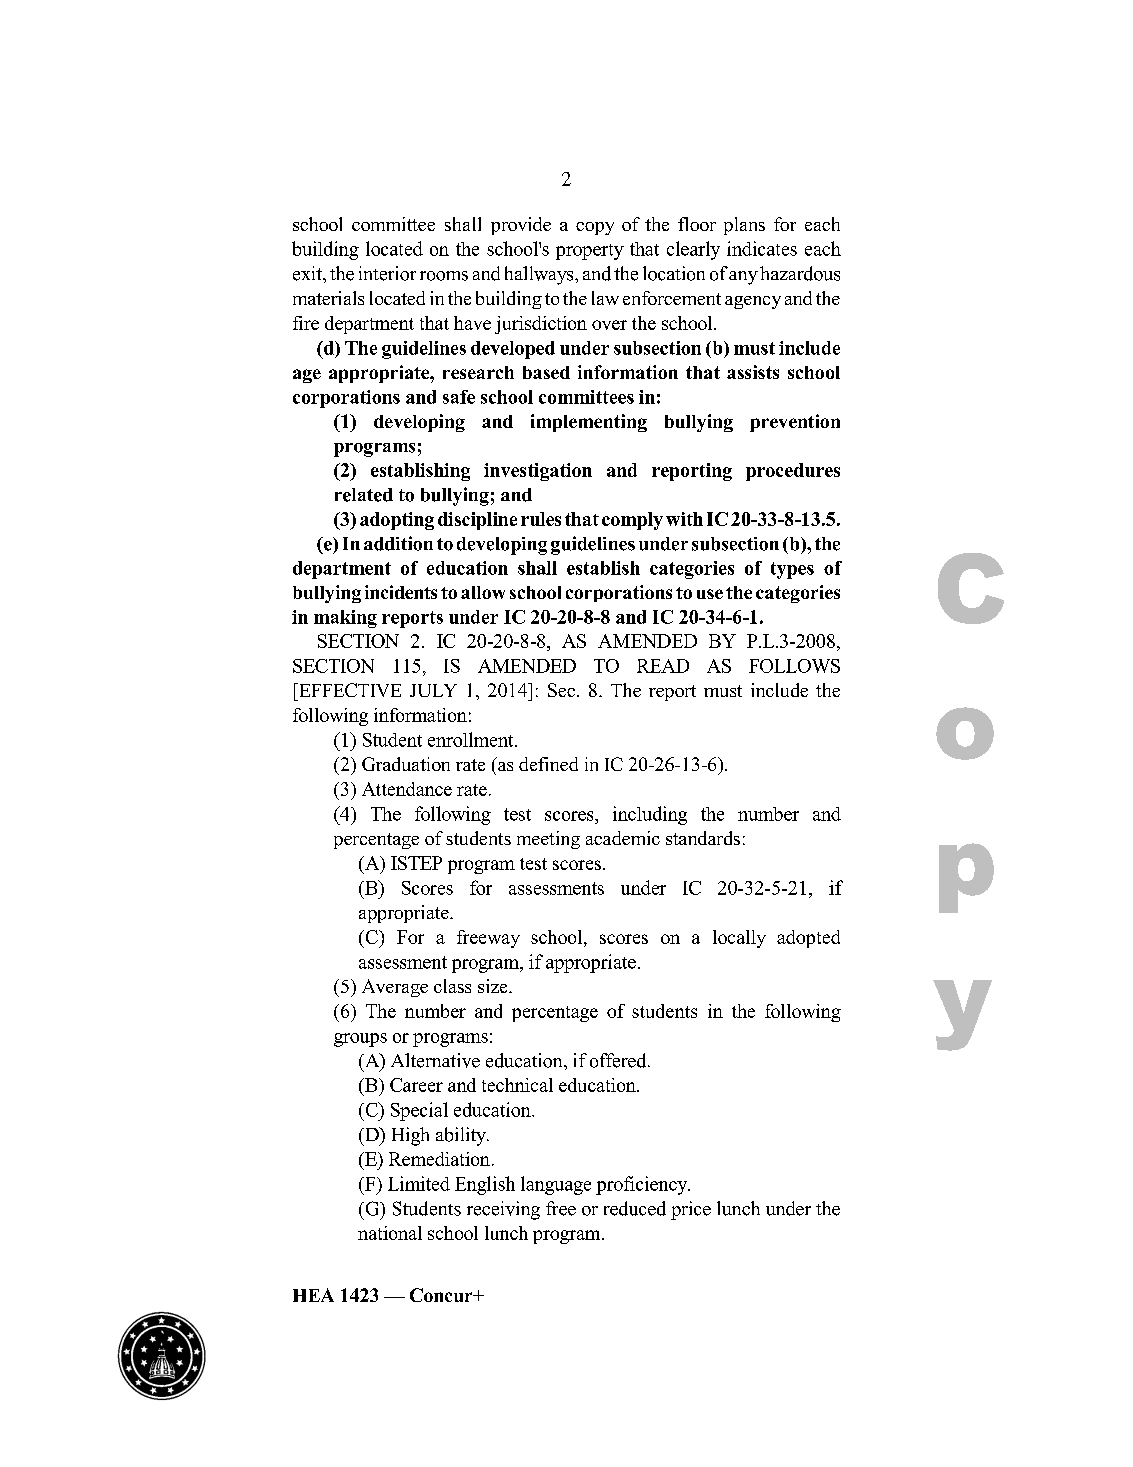 The height and width of the image is (1467, 1133). I want to click on language, so click(556, 1185).
